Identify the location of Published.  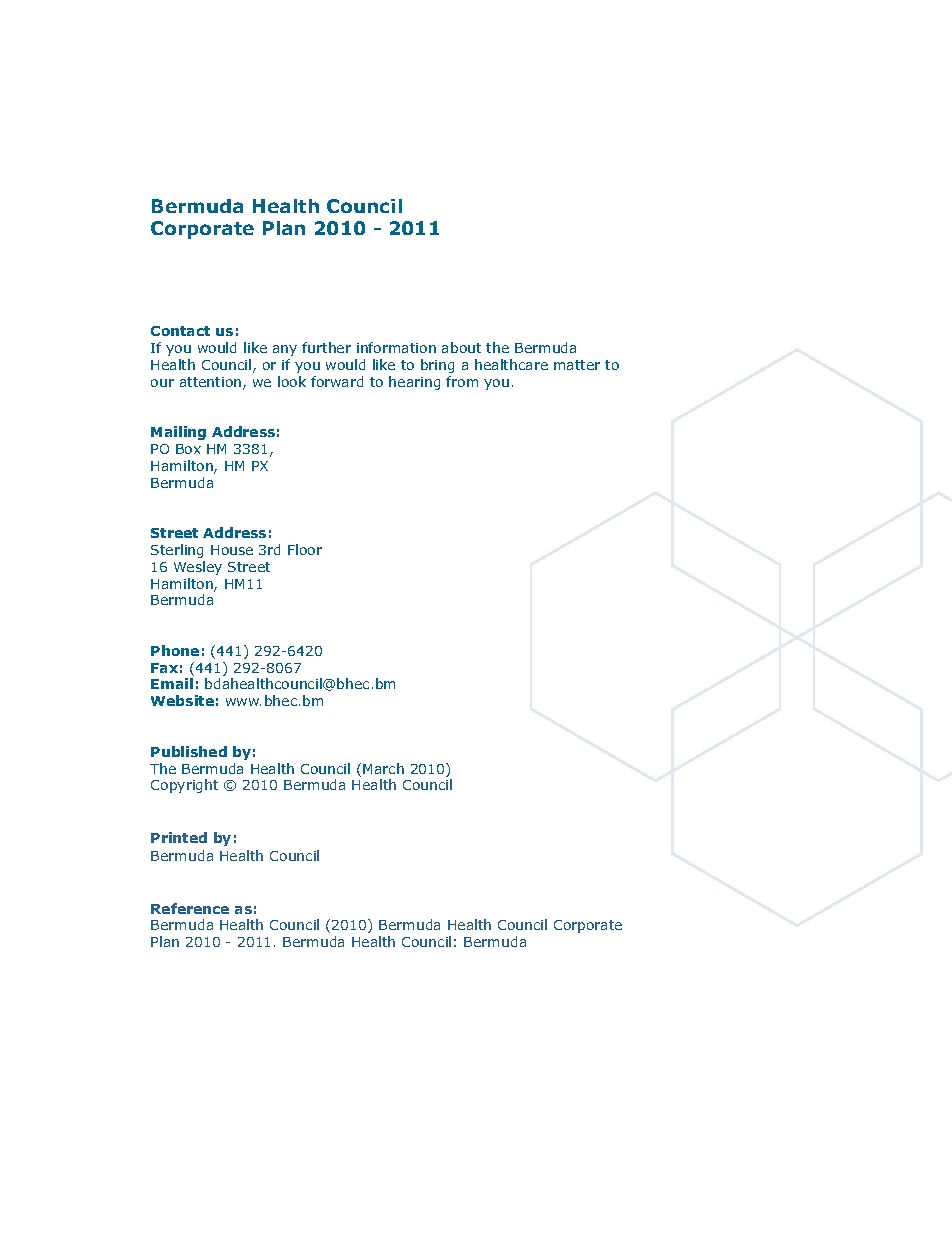
(189, 751).
